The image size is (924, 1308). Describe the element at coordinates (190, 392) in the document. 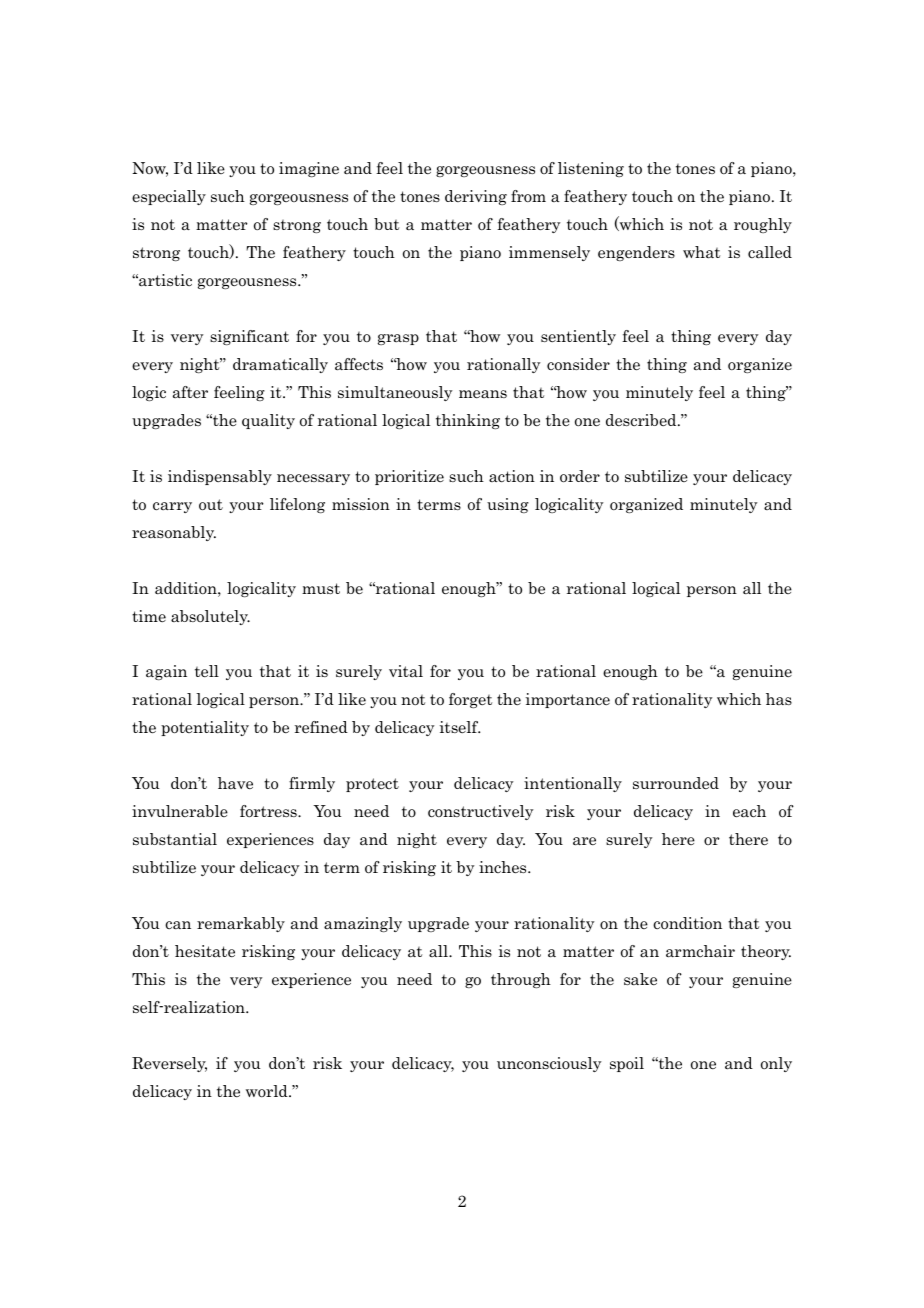

I see `after` at that location.
